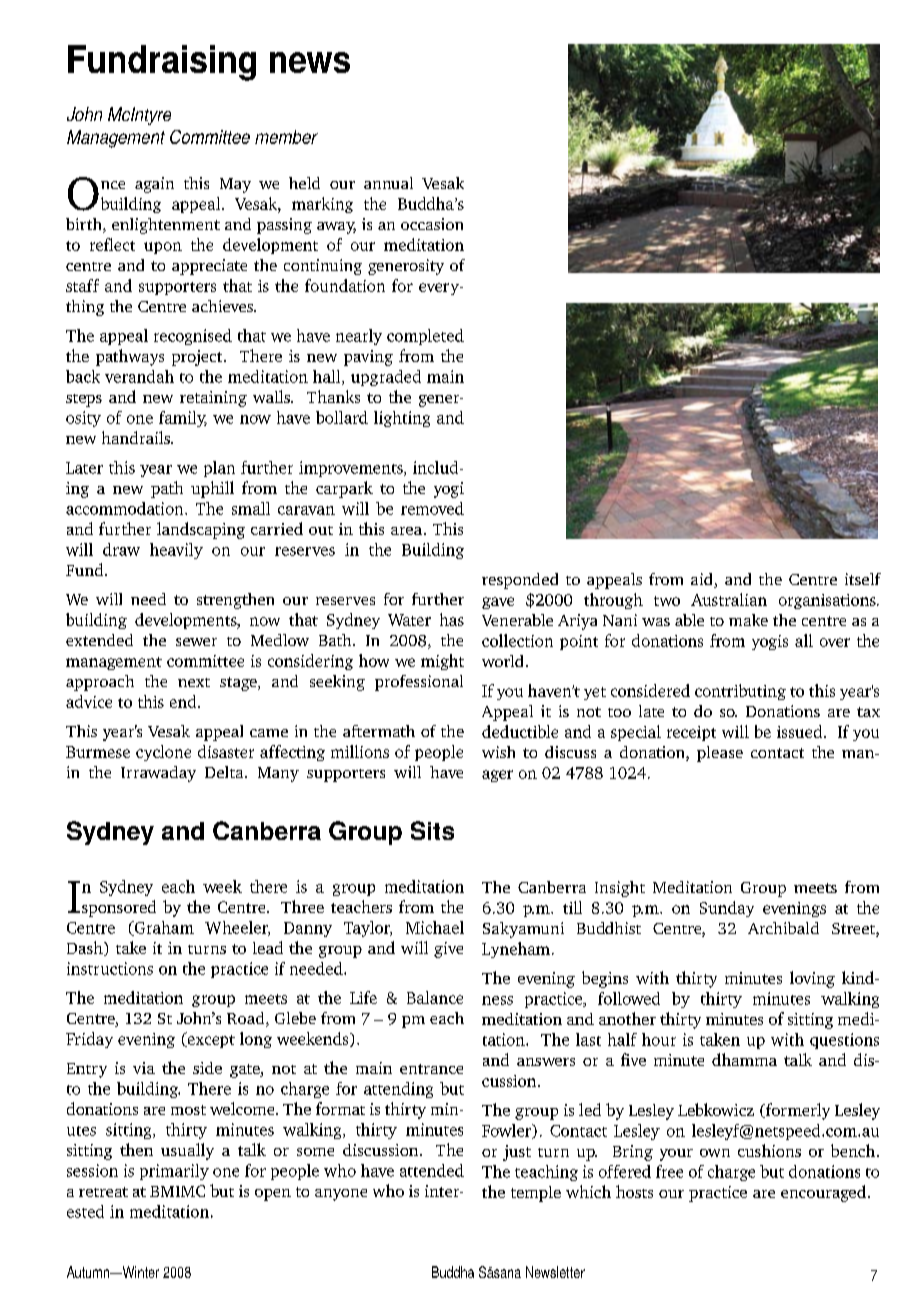  Describe the element at coordinates (703, 580) in the screenshot. I see `aid` at that location.
